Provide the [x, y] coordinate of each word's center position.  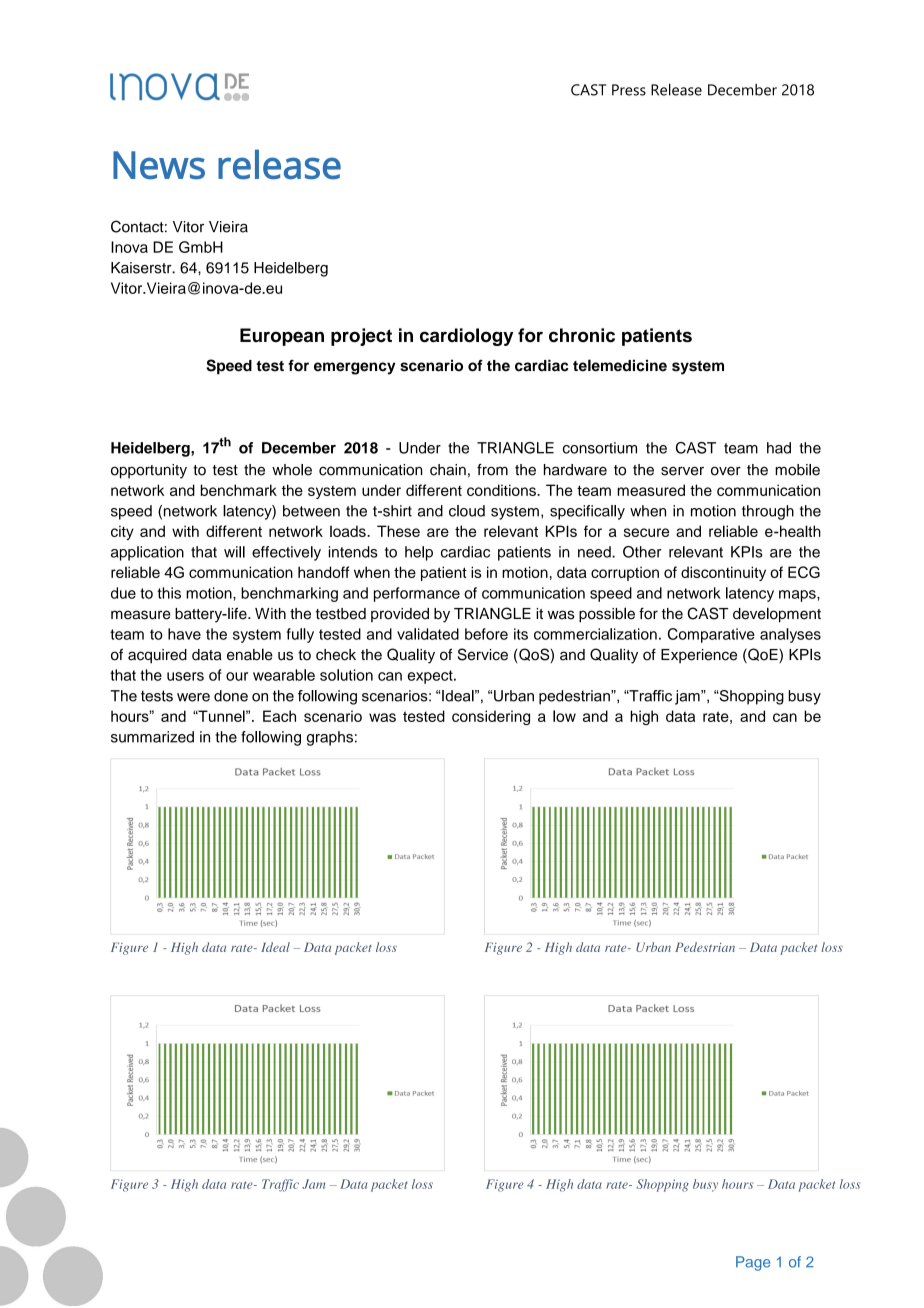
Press [629, 90]
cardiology [466, 337]
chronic [582, 335]
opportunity [149, 471]
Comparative [711, 635]
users [185, 676]
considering [491, 717]
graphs [330, 738]
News [159, 165]
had [779, 448]
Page [753, 1263]
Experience [699, 656]
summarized [152, 737]
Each [279, 716]
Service [483, 654]
